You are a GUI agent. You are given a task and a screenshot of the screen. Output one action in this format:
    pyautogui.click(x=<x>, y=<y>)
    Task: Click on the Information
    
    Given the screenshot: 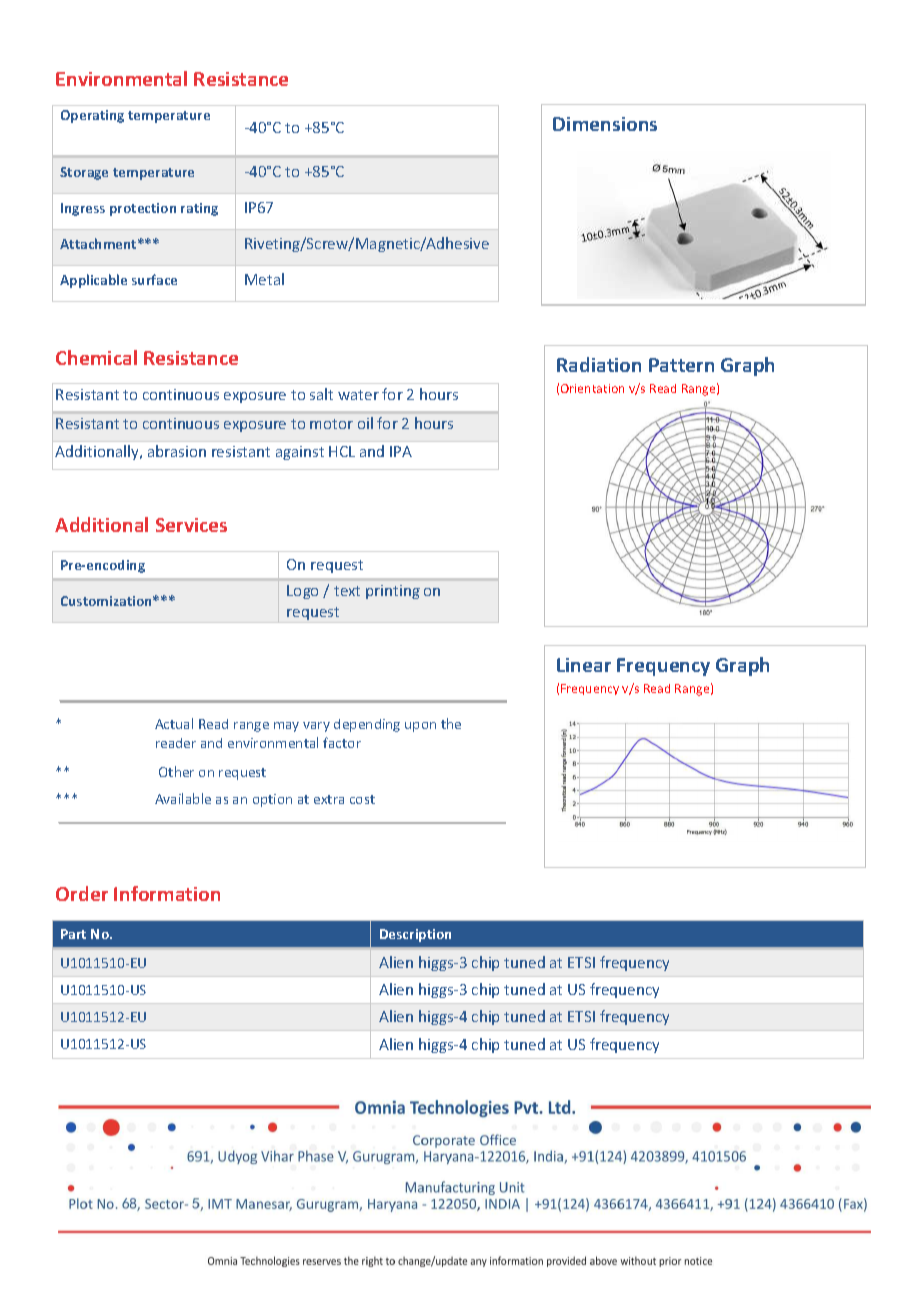 What is the action you would take?
    pyautogui.click(x=167, y=893)
